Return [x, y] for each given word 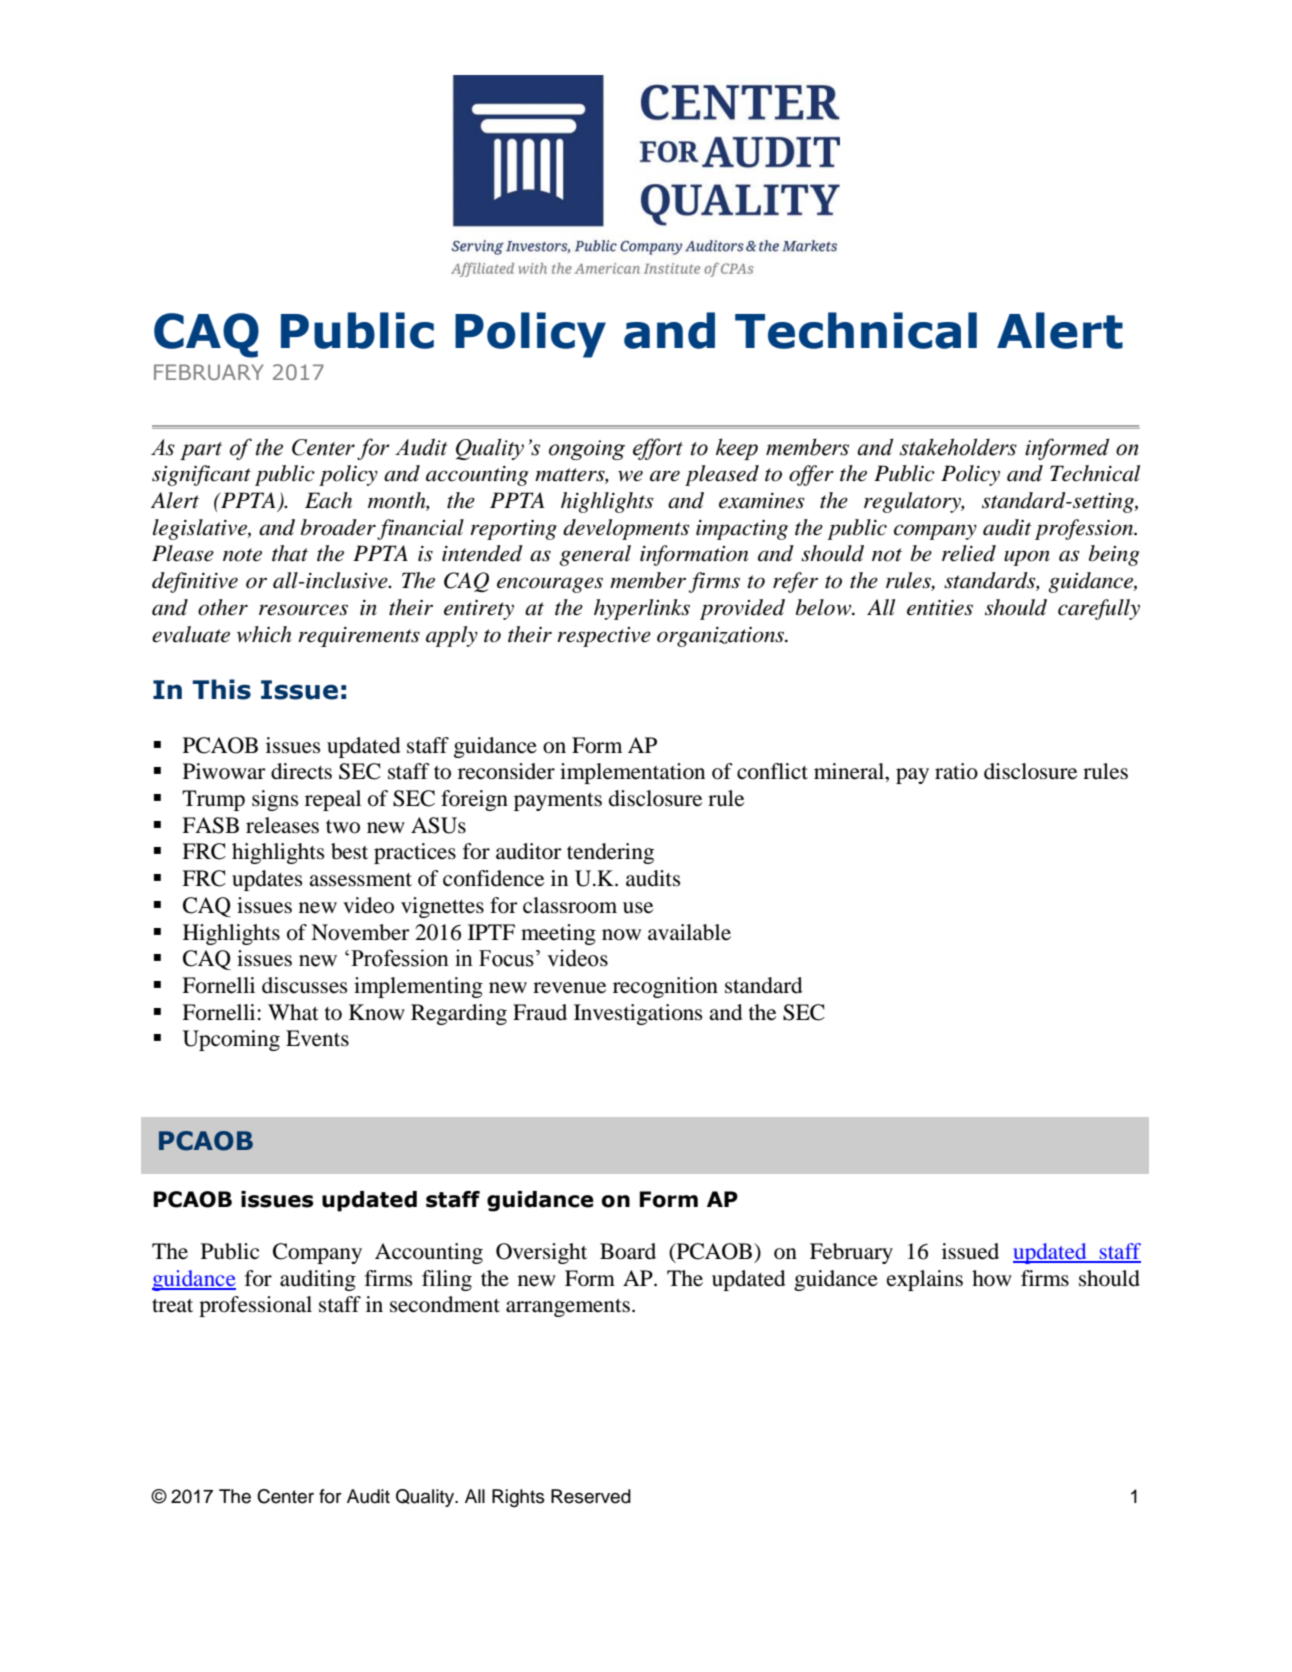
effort [658, 449]
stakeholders [958, 447]
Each [328, 500]
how [992, 1278]
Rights [518, 1498]
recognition [665, 987]
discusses [305, 985]
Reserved [591, 1496]
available [689, 932]
